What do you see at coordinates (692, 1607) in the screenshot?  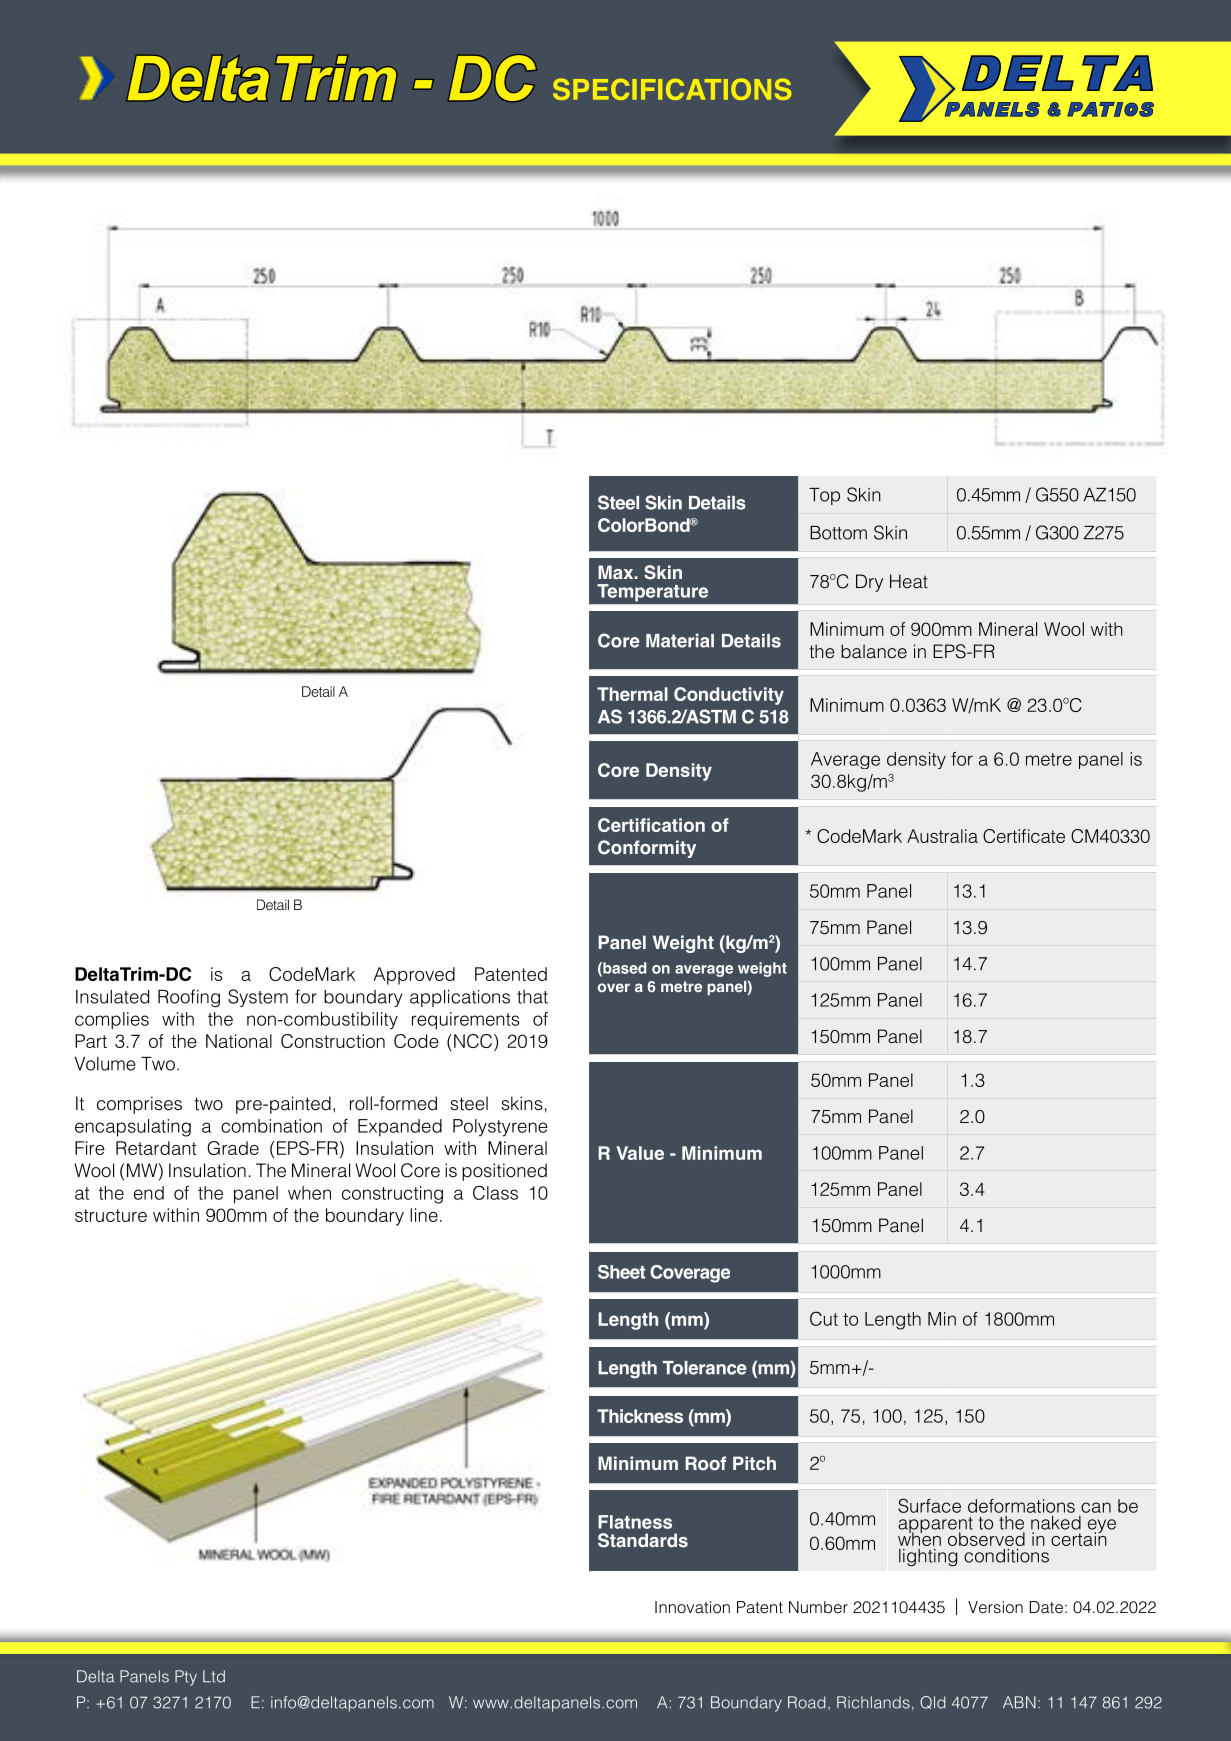 I see `Innovation` at bounding box center [692, 1607].
